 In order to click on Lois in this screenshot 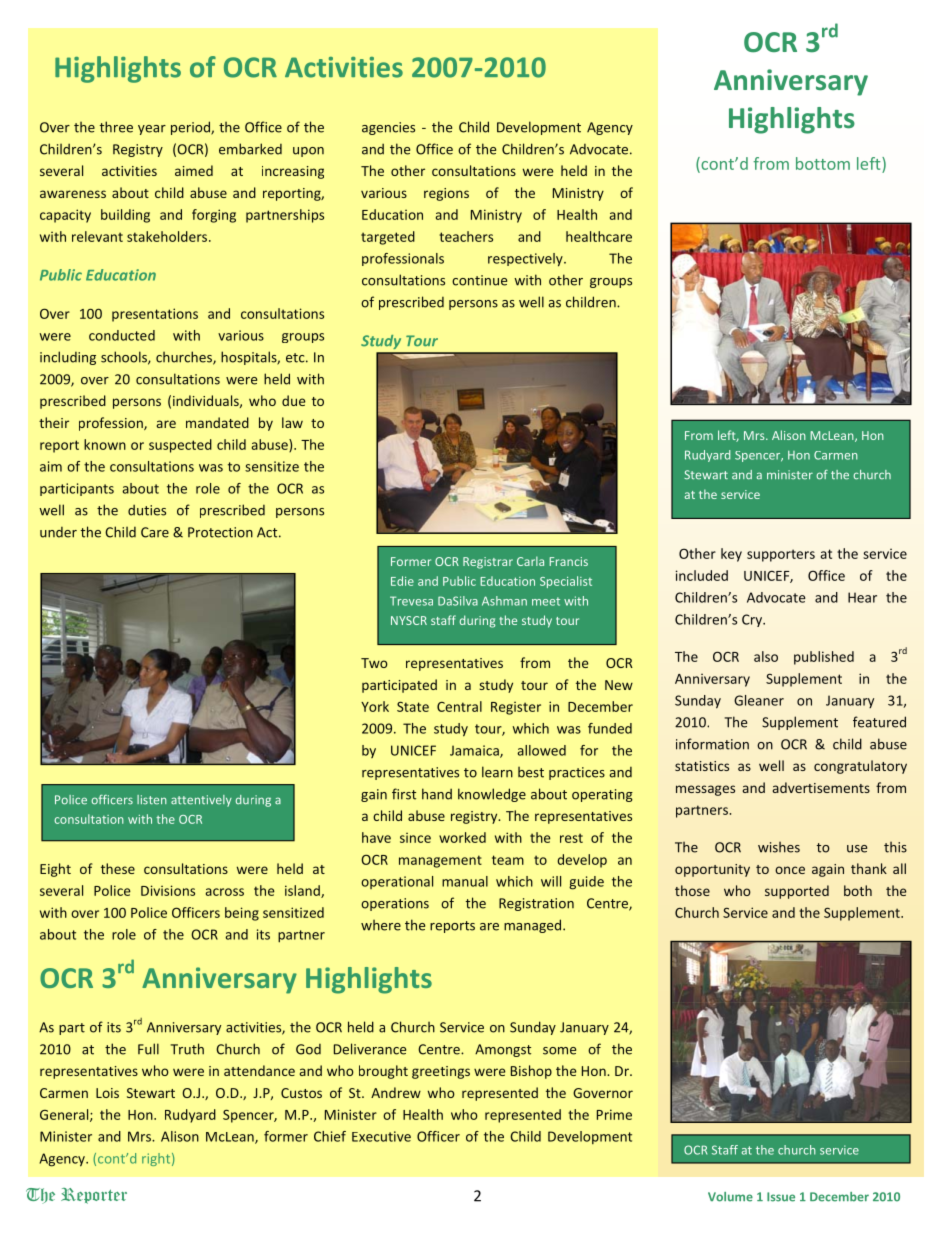, I will do `click(107, 1093)`.
